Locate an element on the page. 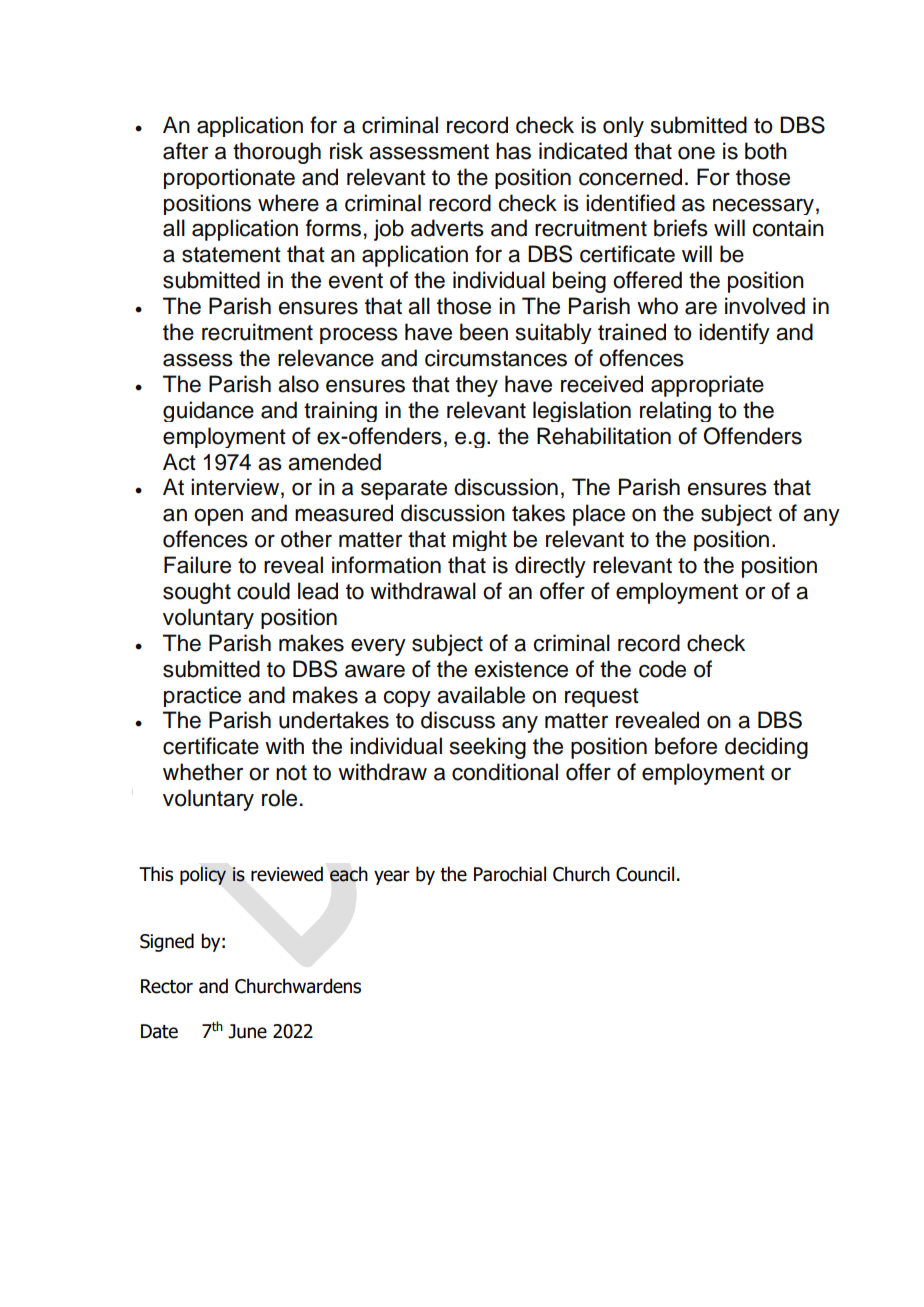  has is located at coordinates (513, 151).
